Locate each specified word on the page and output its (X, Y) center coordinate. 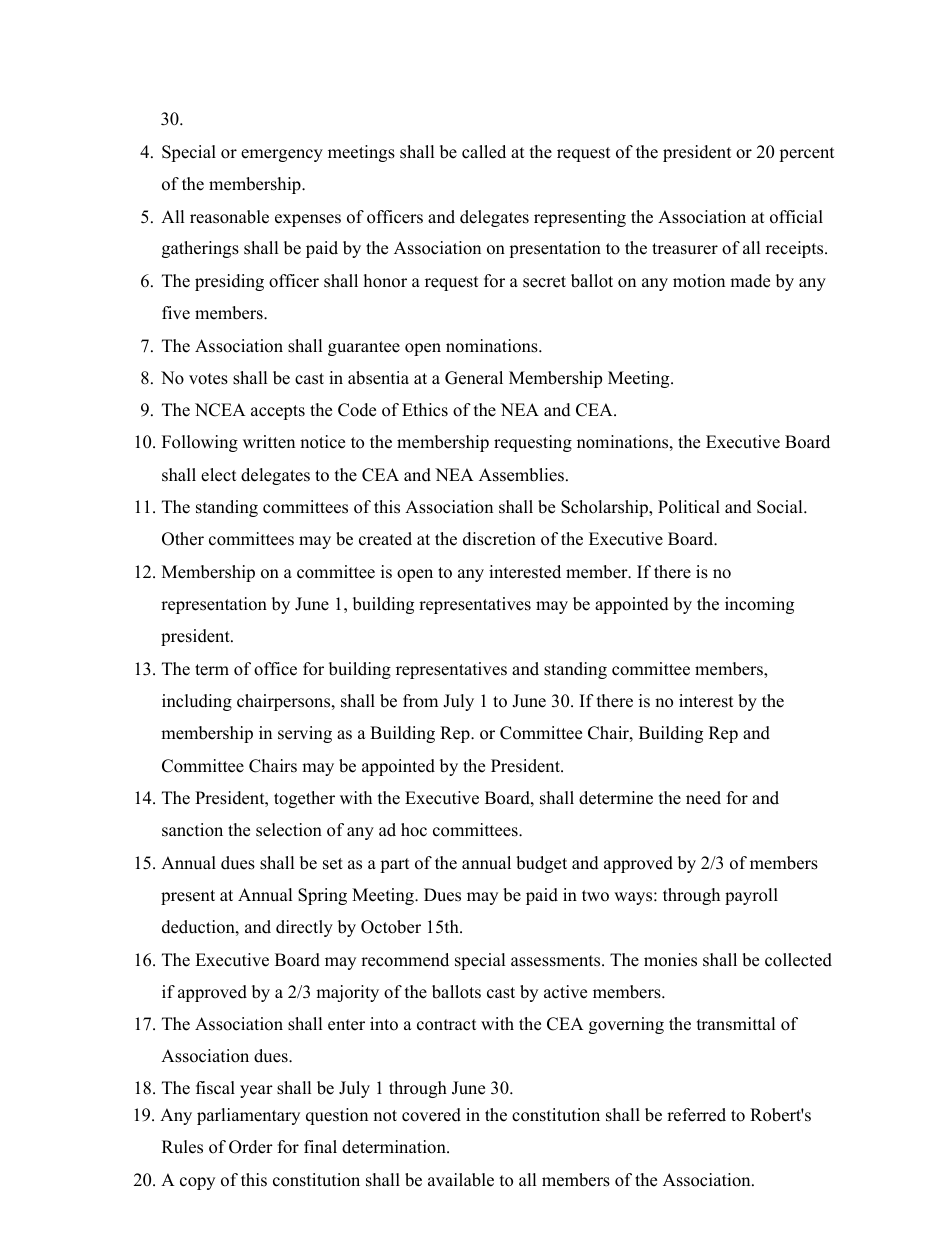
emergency (282, 155)
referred (696, 1115)
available (461, 1180)
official (796, 217)
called (484, 152)
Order (251, 1147)
